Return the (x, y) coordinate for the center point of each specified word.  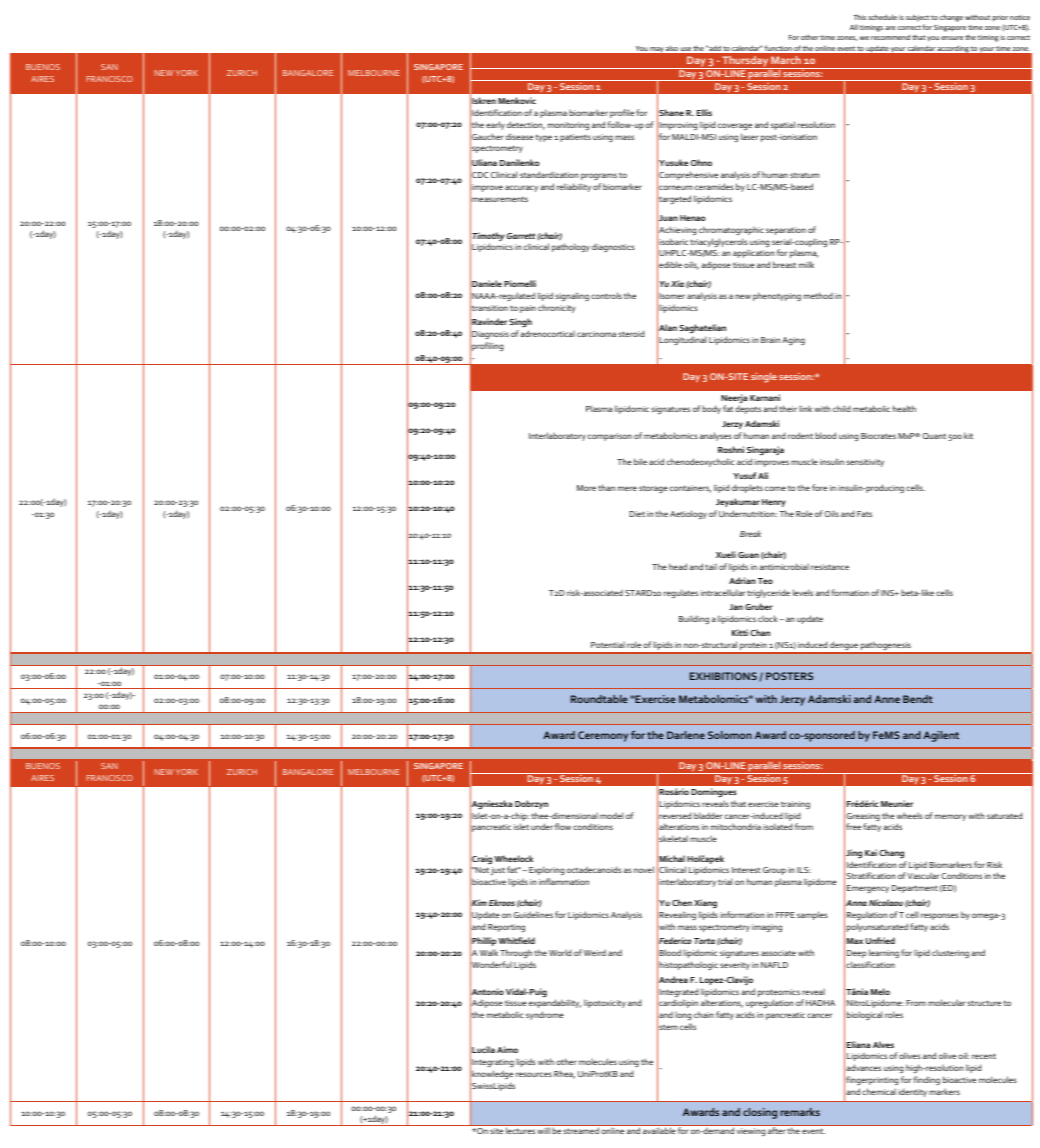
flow (563, 826)
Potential (608, 644)
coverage (735, 126)
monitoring (568, 126)
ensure (952, 38)
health (904, 408)
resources (534, 1074)
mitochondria (736, 826)
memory (950, 817)
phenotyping (777, 296)
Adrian (742, 580)
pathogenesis (886, 647)
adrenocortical (547, 333)
